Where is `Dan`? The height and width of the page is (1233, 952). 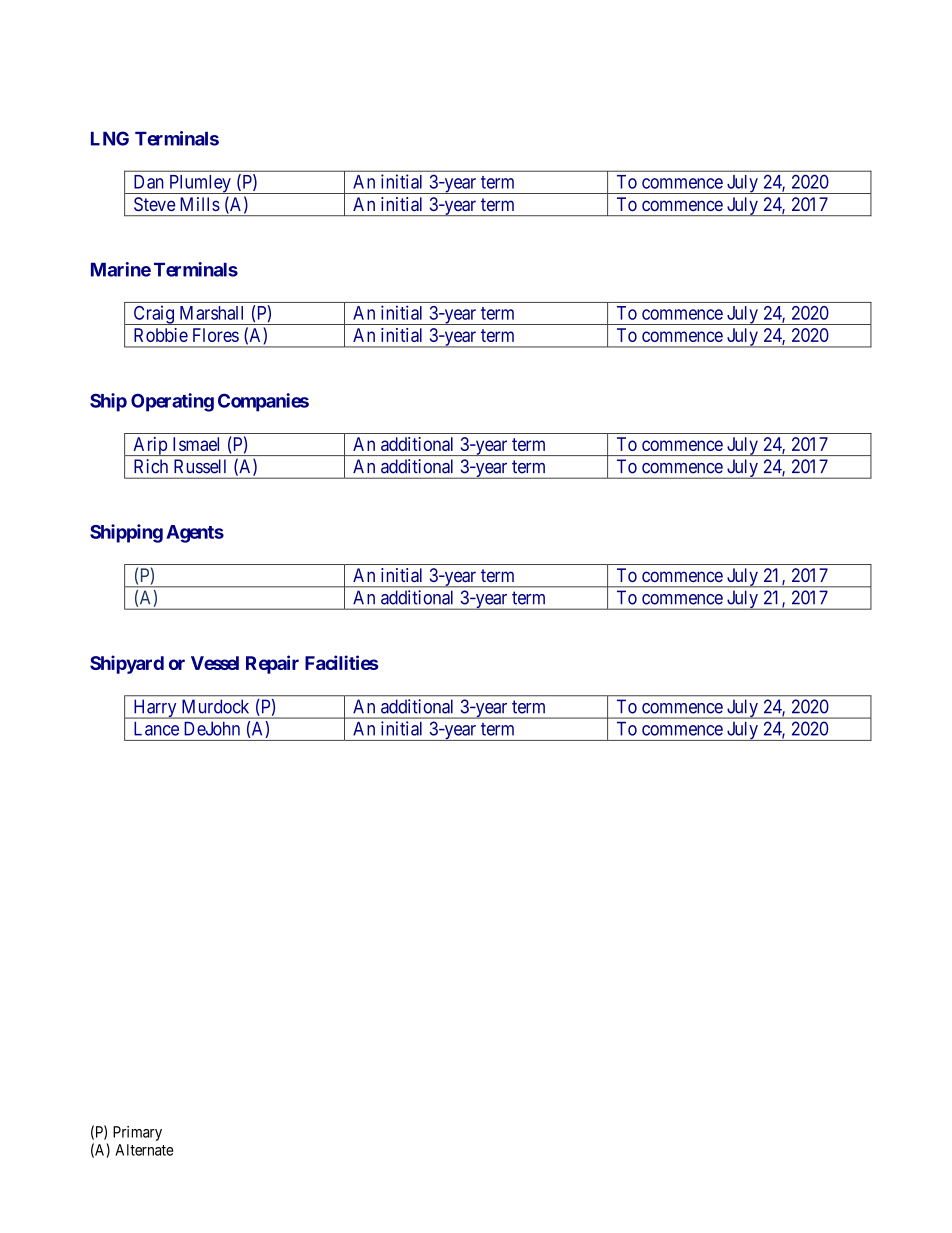
Dan is located at coordinates (149, 182).
